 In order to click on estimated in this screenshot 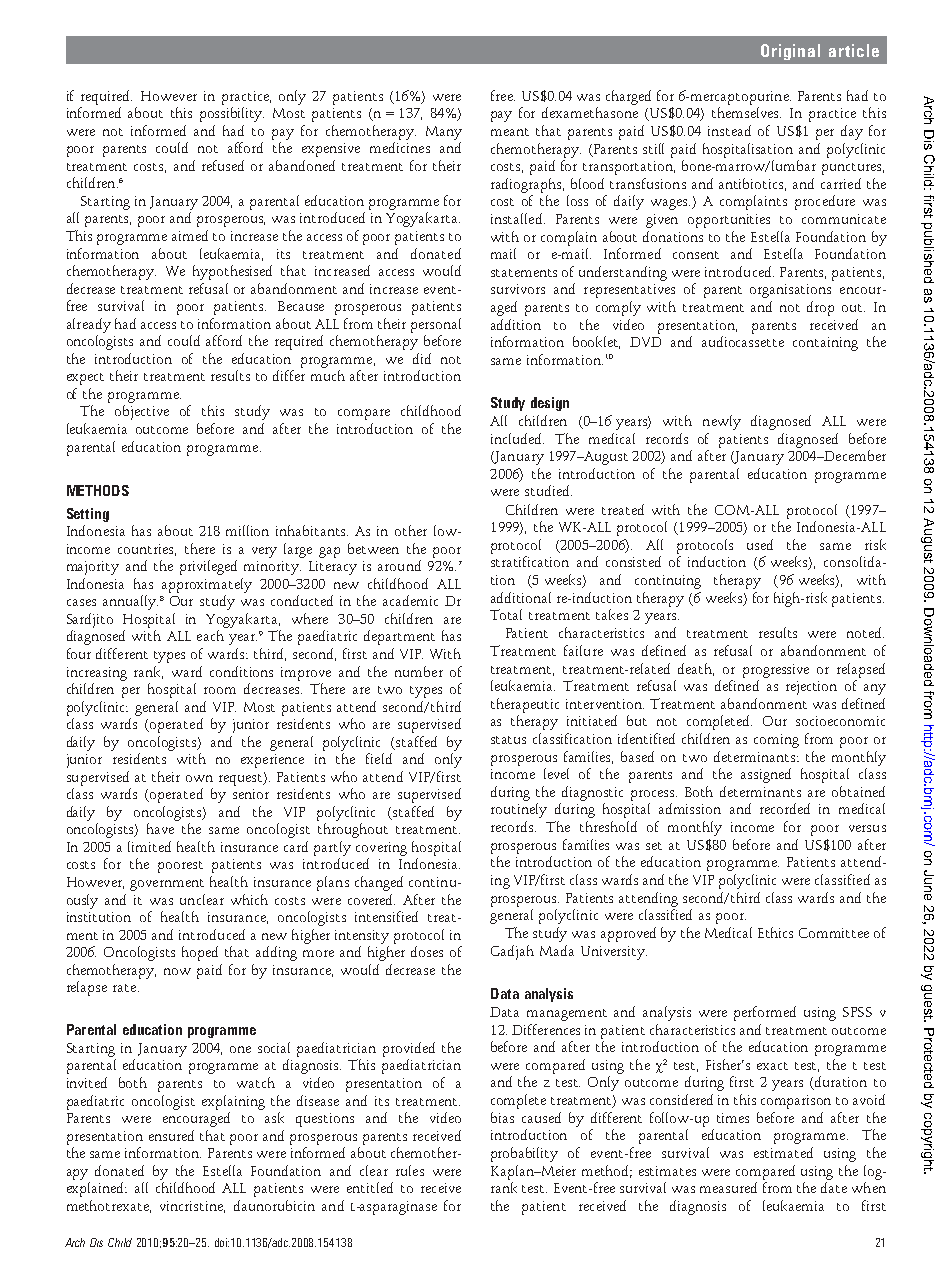, I will do `click(783, 1152)`.
